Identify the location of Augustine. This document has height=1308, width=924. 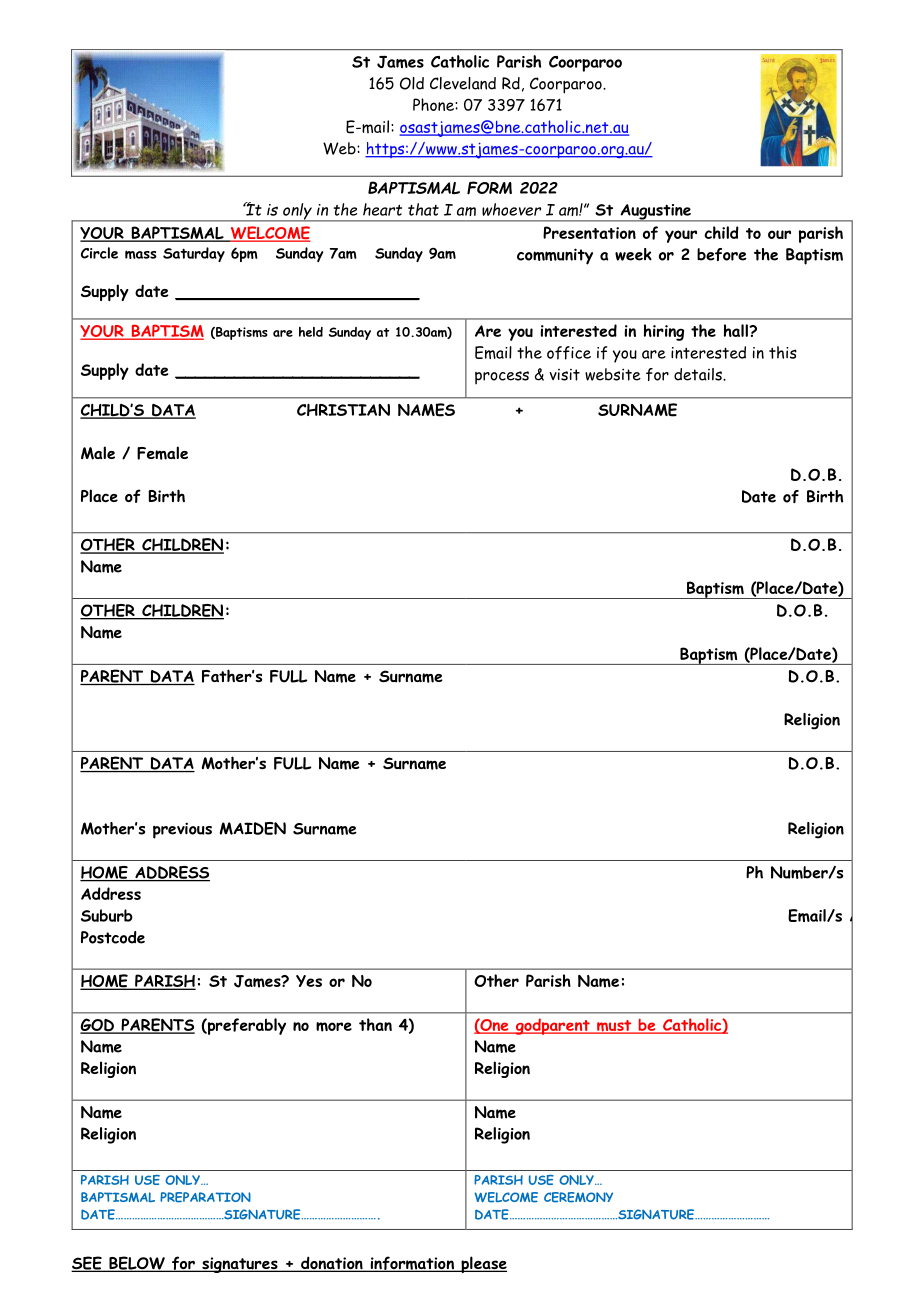
(655, 213).
